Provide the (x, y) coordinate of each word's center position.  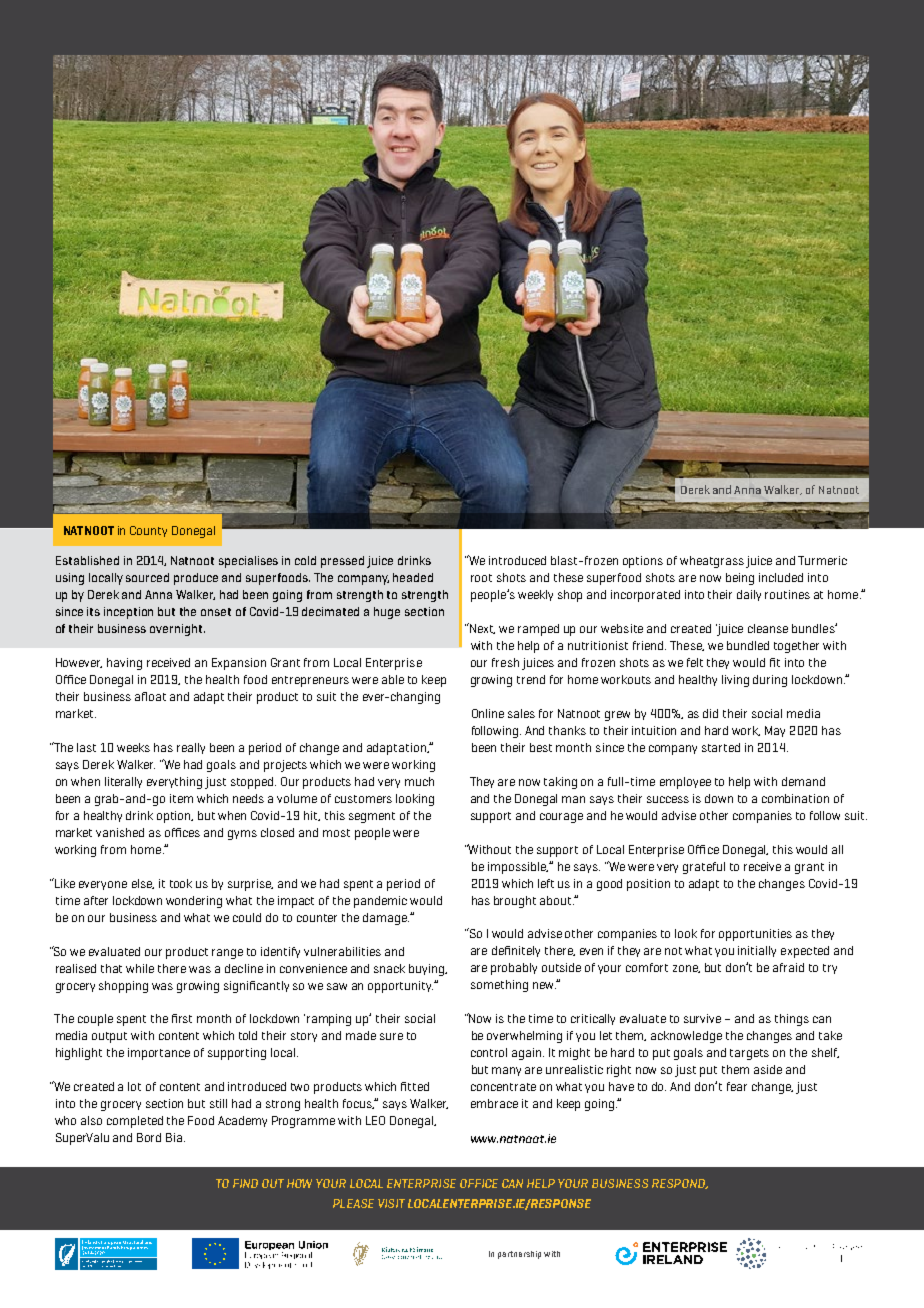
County (148, 531)
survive (702, 1018)
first (182, 1018)
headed (413, 577)
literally (123, 782)
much (419, 781)
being (740, 579)
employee (685, 783)
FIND (245, 1183)
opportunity (400, 987)
